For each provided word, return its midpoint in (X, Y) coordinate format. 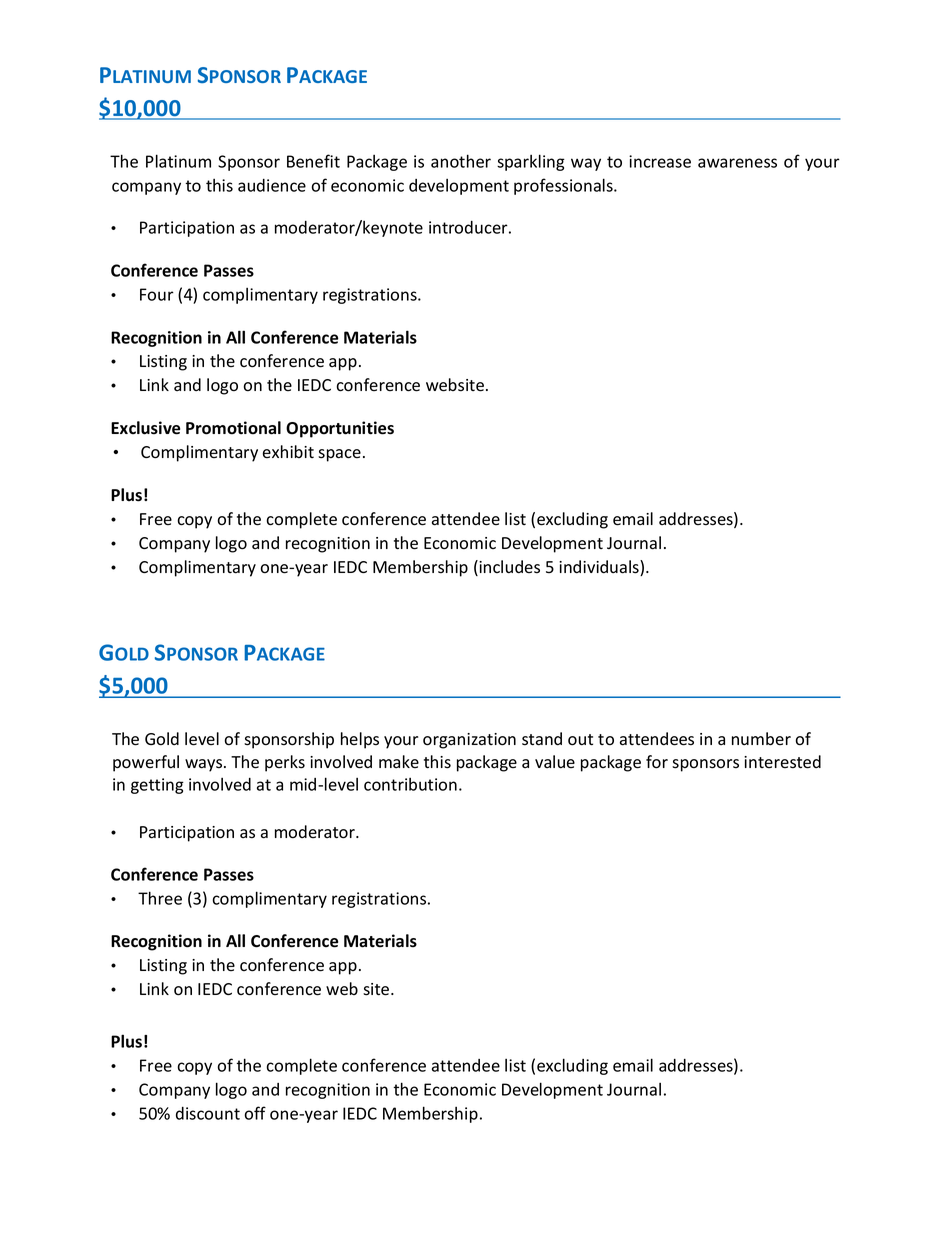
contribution (410, 784)
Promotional (233, 428)
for (657, 762)
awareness (737, 163)
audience (272, 185)
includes (509, 567)
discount (208, 1113)
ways (205, 765)
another (461, 161)
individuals (600, 568)
